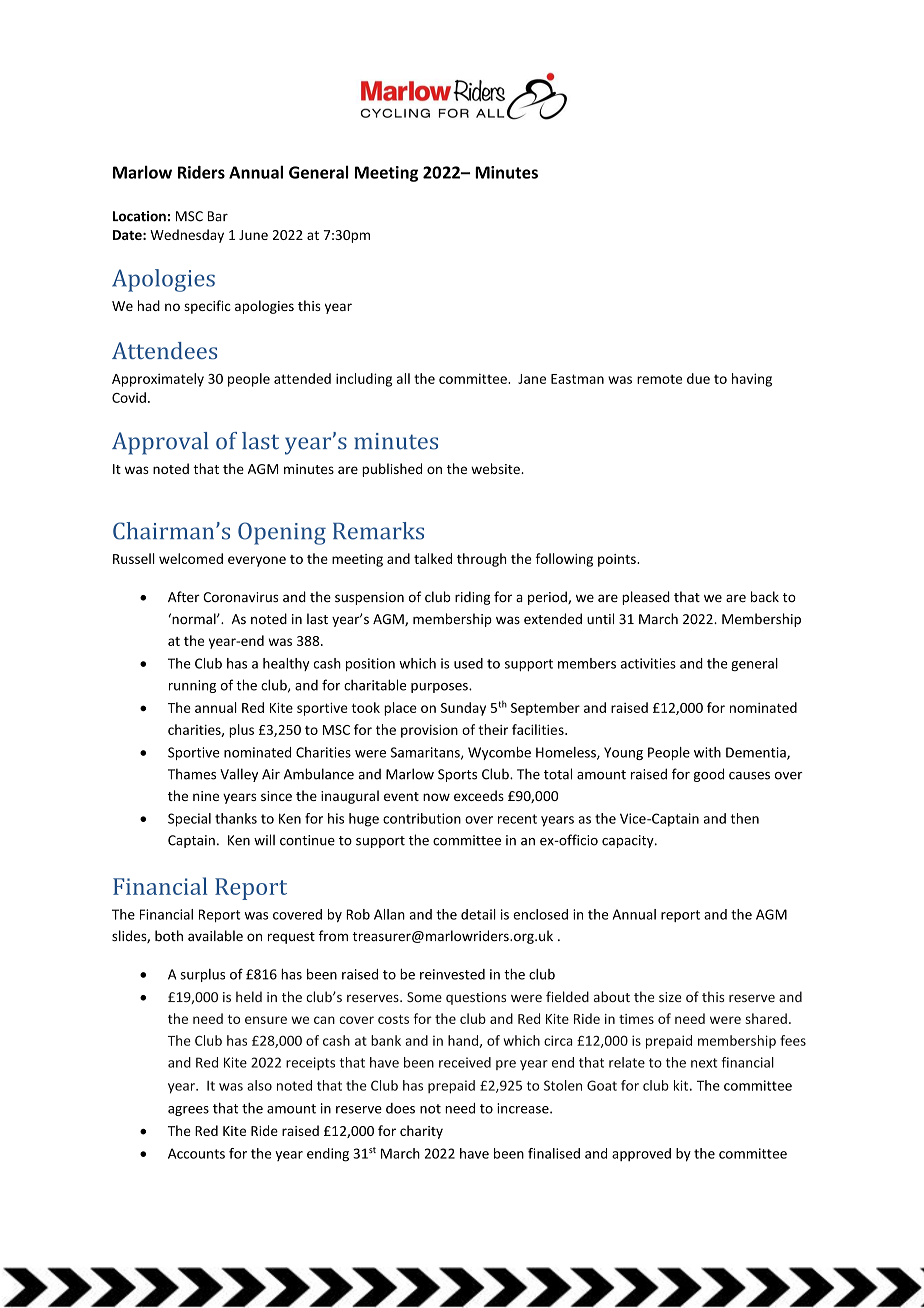 The height and width of the screenshot is (1308, 924). Describe the element at coordinates (641, 1154) in the screenshot. I see `approved` at that location.
